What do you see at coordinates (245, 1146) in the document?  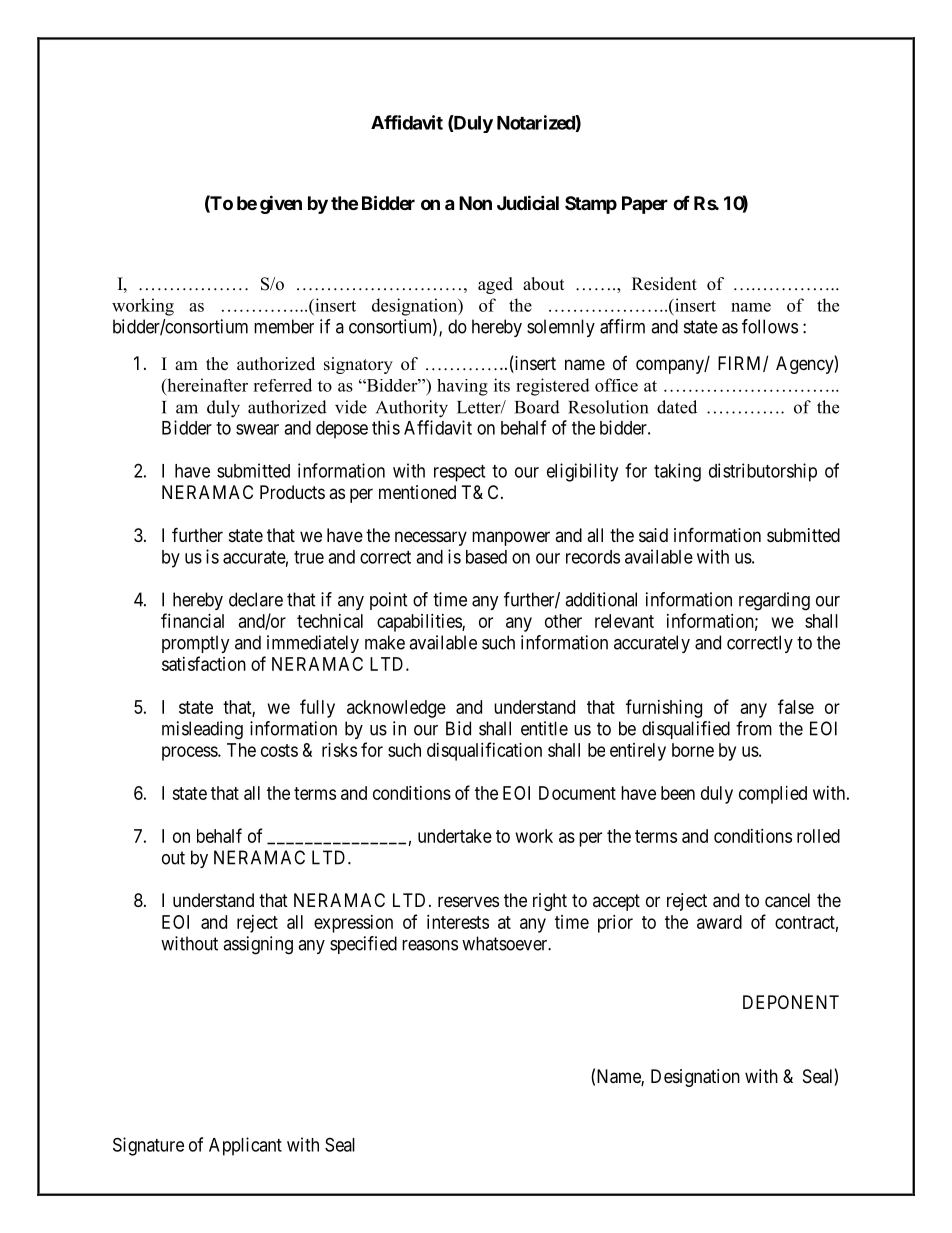 I see `Applicant` at bounding box center [245, 1146].
